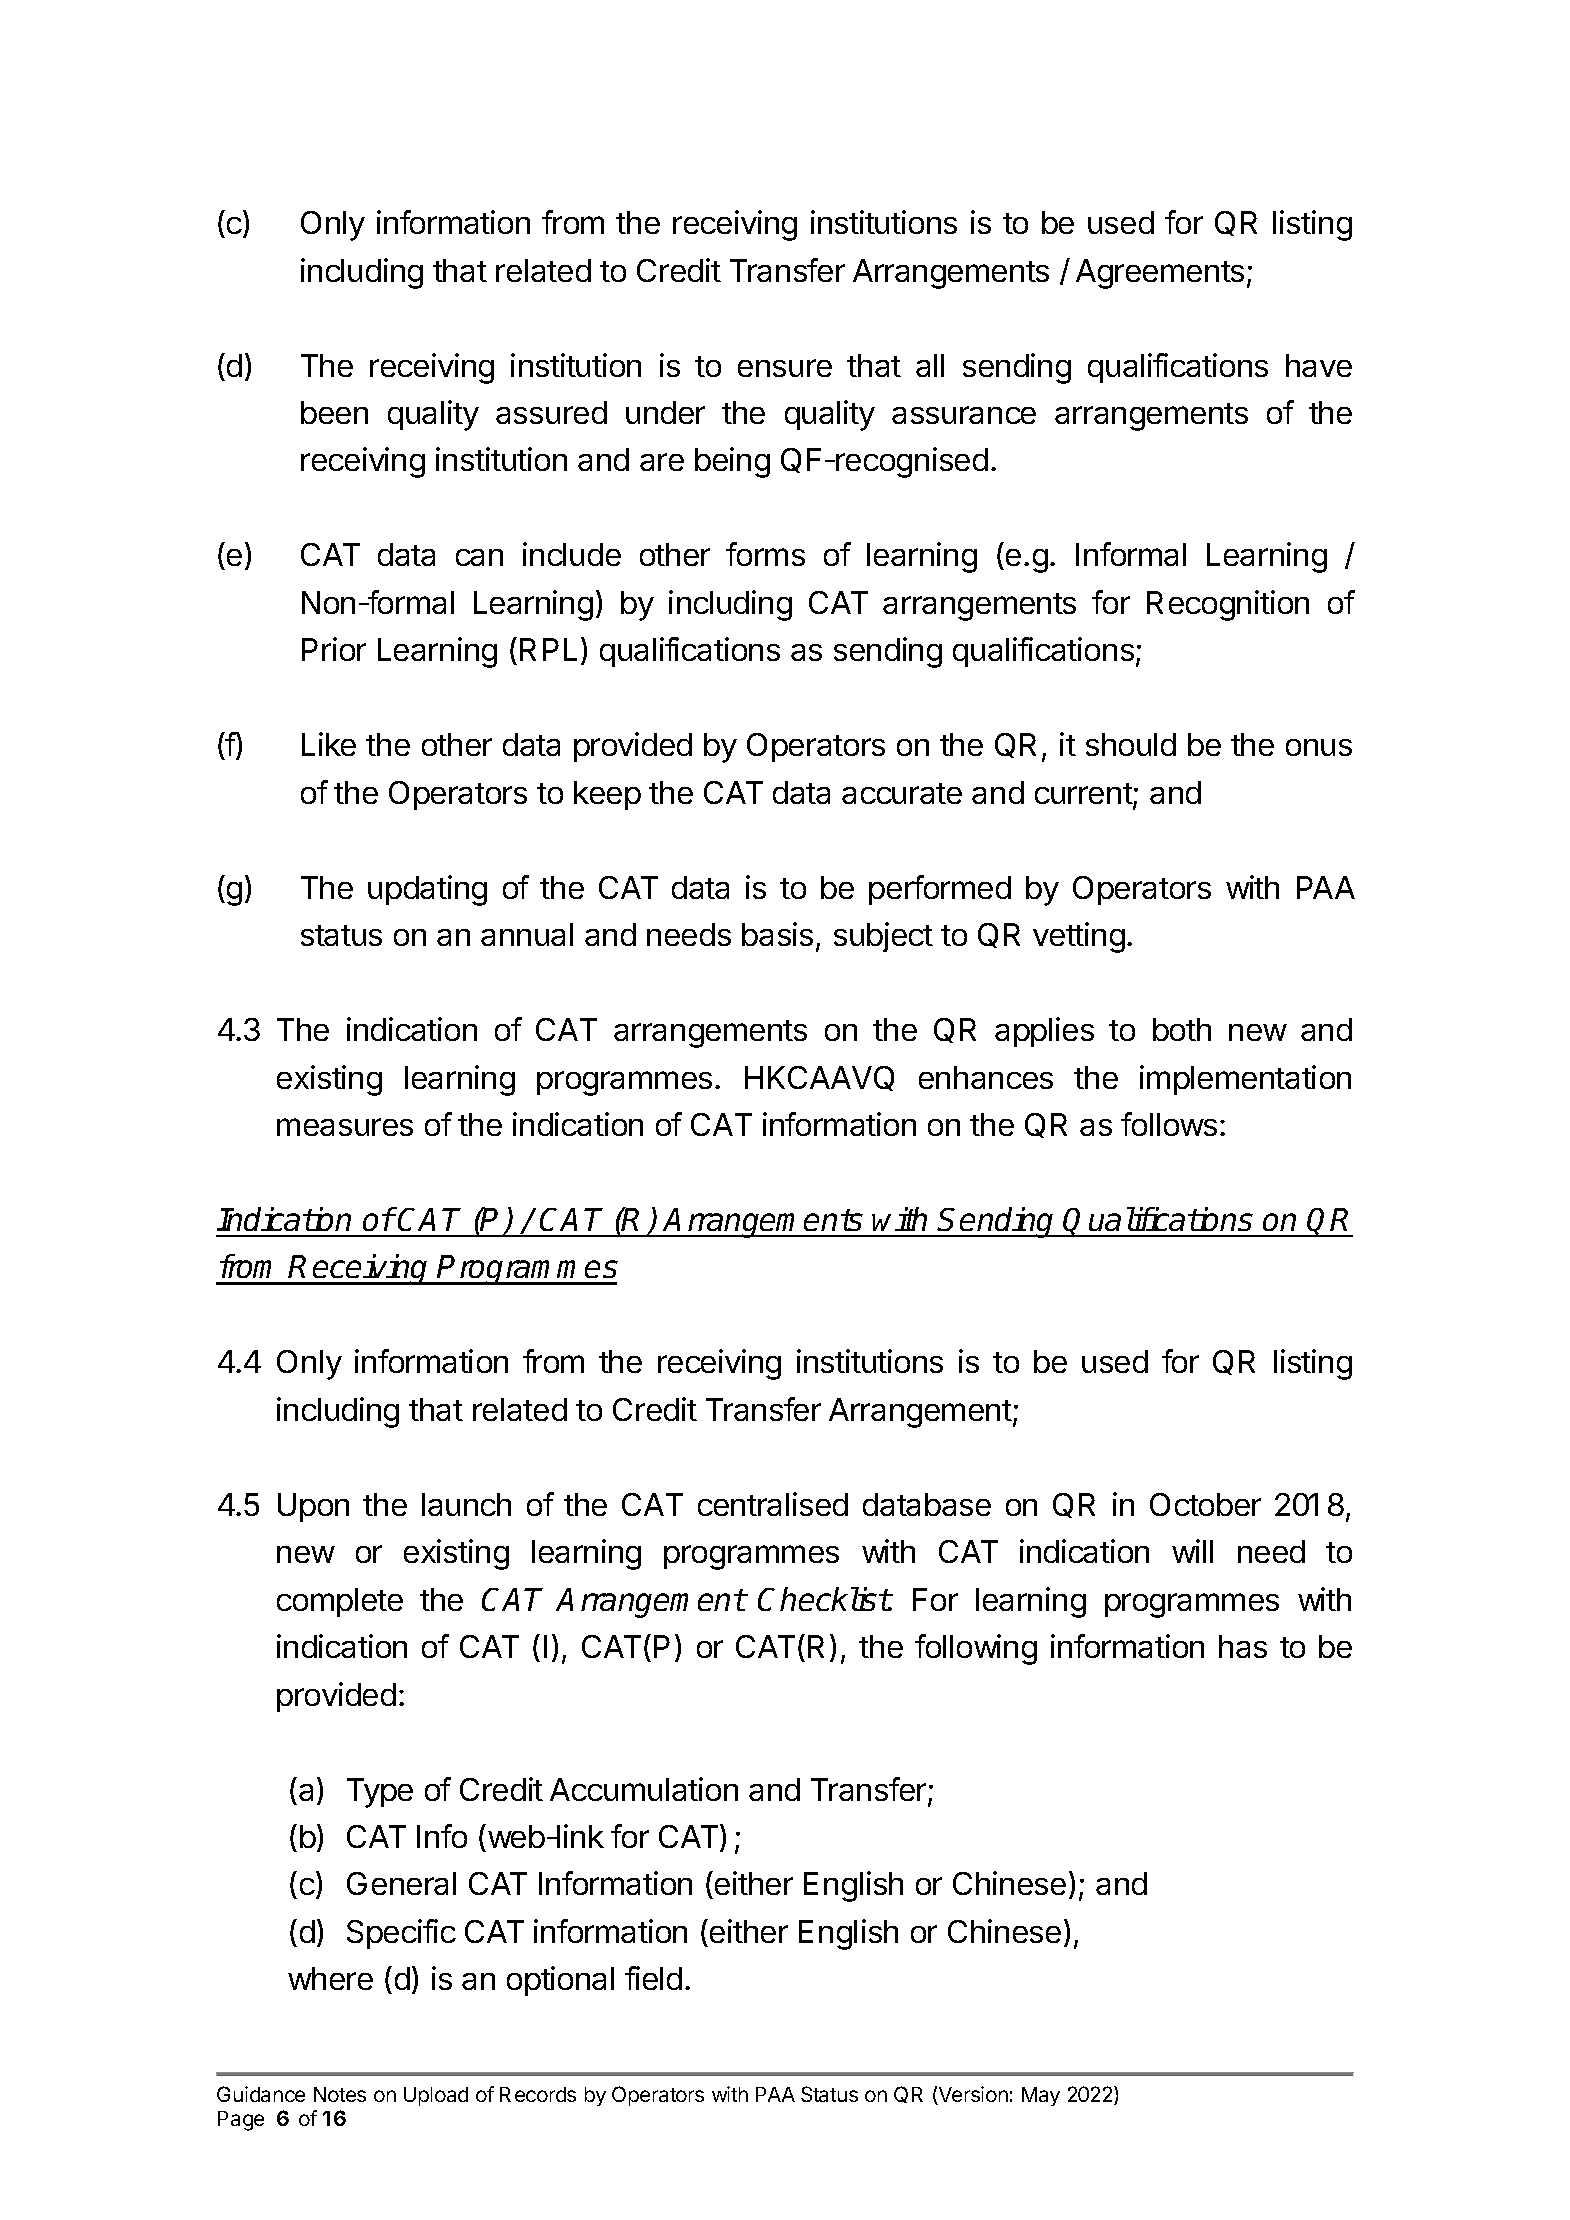  What do you see at coordinates (1169, 1124) in the screenshot?
I see `follows` at bounding box center [1169, 1124].
